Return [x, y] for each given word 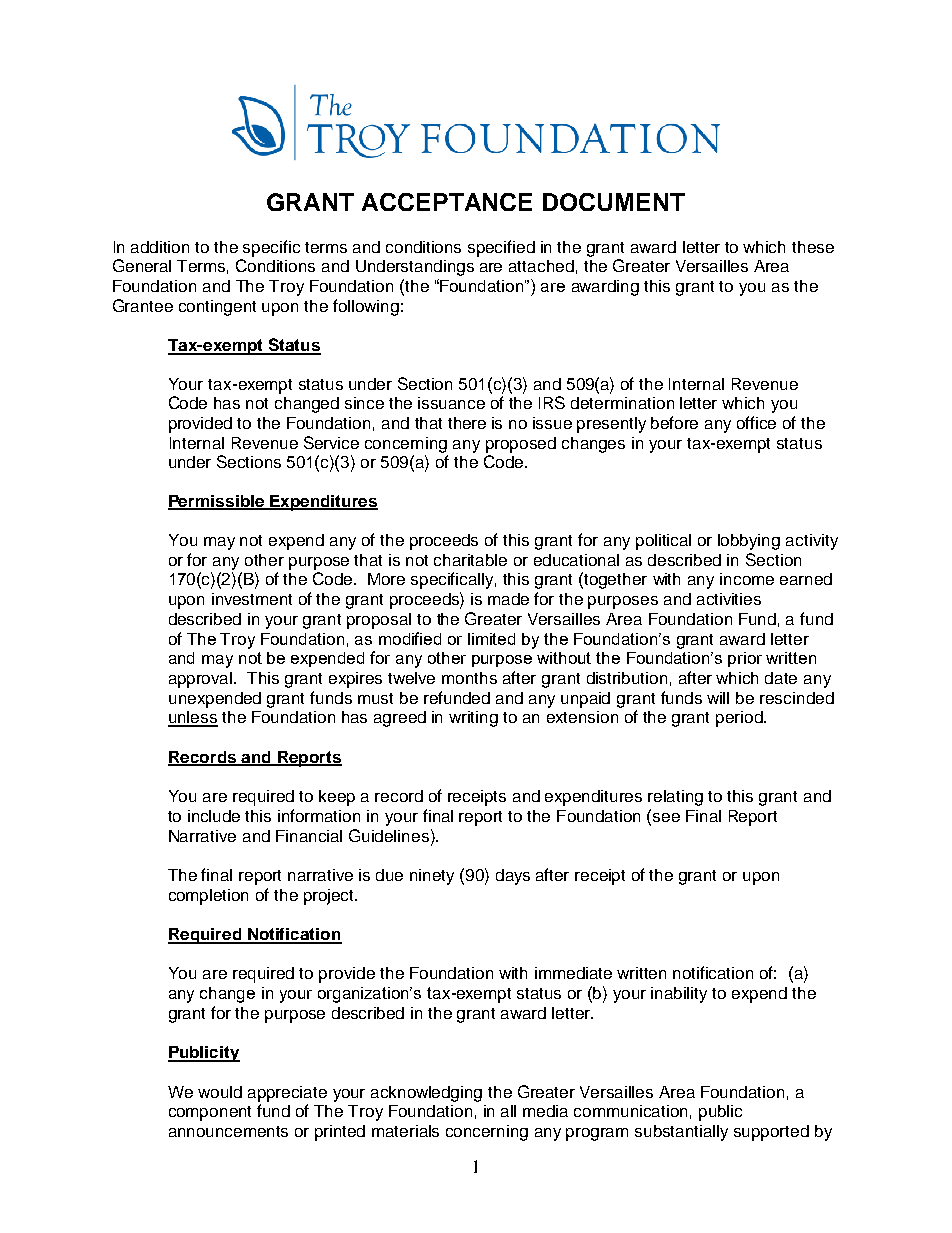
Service [331, 442]
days [513, 877]
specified [501, 248]
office [756, 422]
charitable [470, 560]
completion [208, 897]
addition [160, 247]
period [740, 719]
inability [679, 995]
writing [473, 719]
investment [252, 599]
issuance [451, 403]
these [813, 247]
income [747, 579]
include [214, 816]
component [210, 1113]
